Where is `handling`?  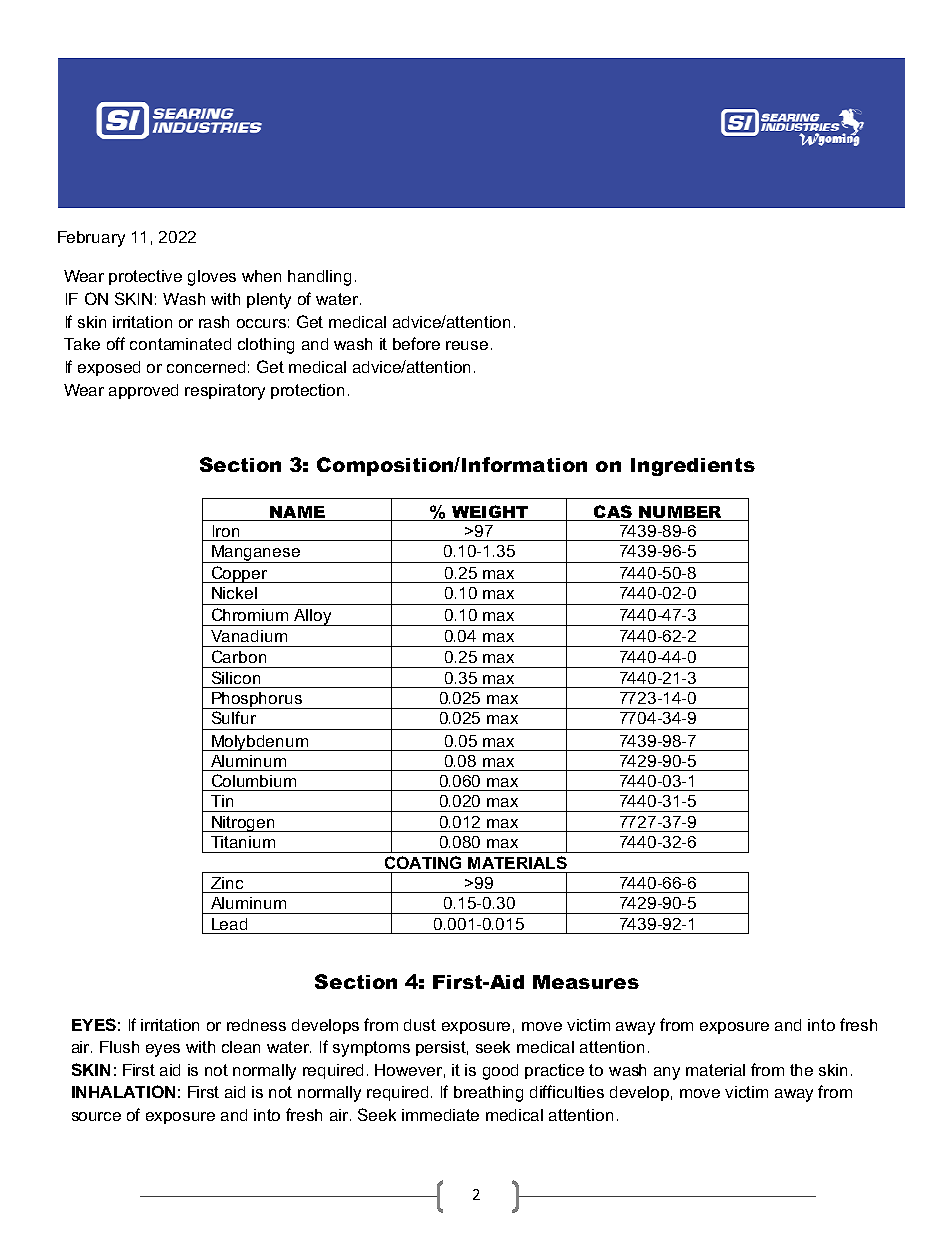
handling is located at coordinates (319, 278).
